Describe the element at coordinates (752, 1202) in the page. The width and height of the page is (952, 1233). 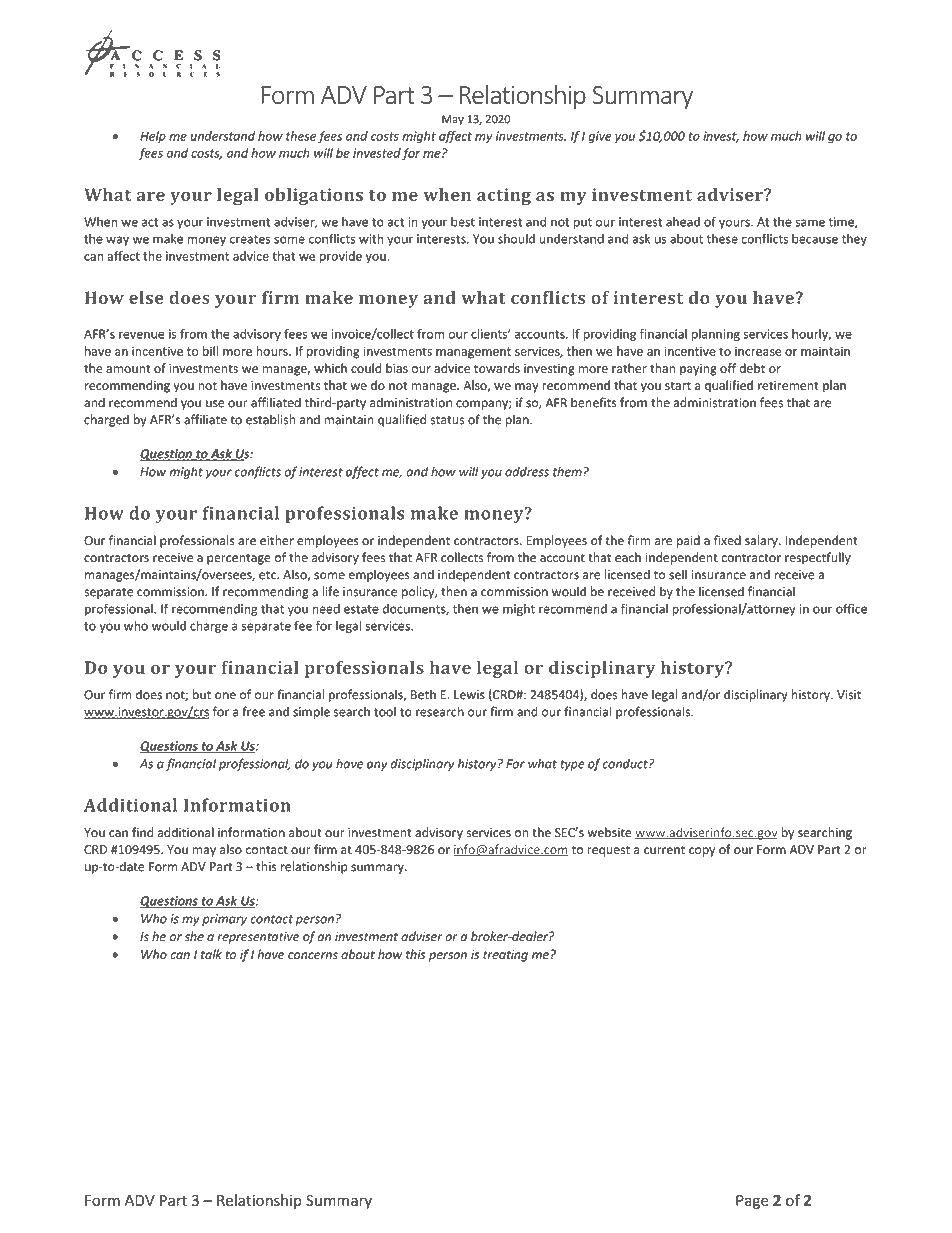
I see `Page` at that location.
